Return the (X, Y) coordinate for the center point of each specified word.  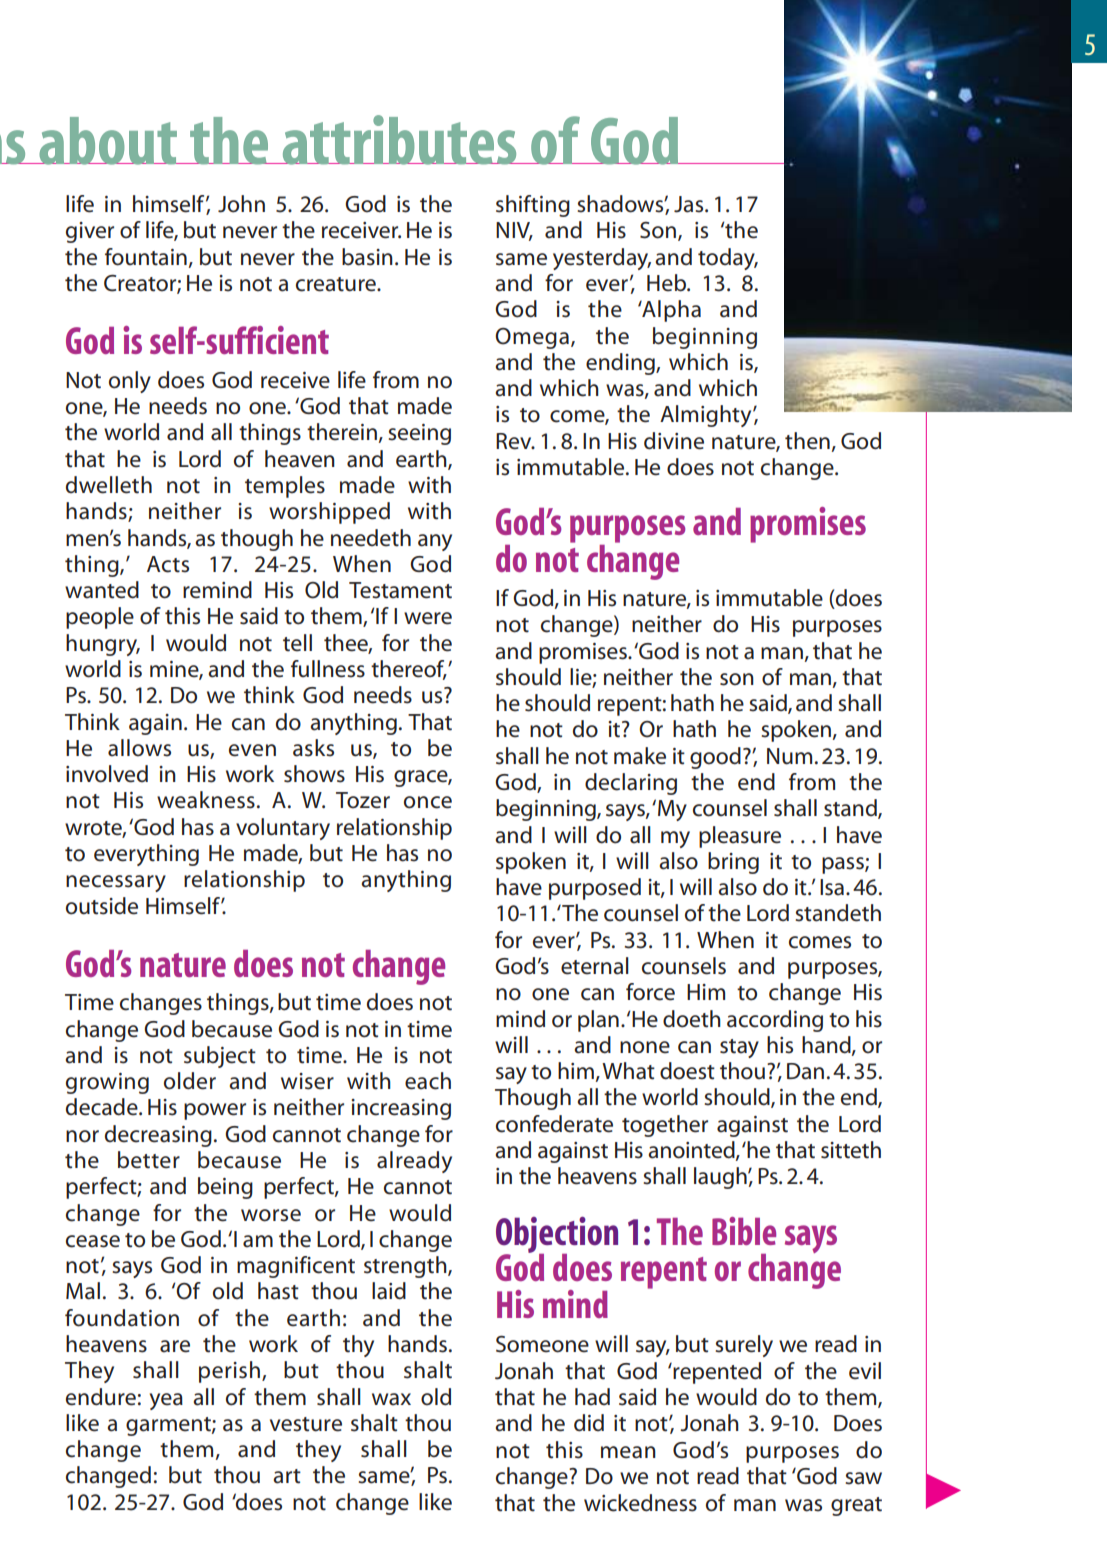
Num (789, 756)
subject (220, 1057)
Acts (168, 564)
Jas (690, 204)
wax (391, 1399)
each (428, 1081)
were (428, 618)
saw (863, 1478)
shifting (533, 206)
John (241, 204)
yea (166, 1401)
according (775, 1021)
